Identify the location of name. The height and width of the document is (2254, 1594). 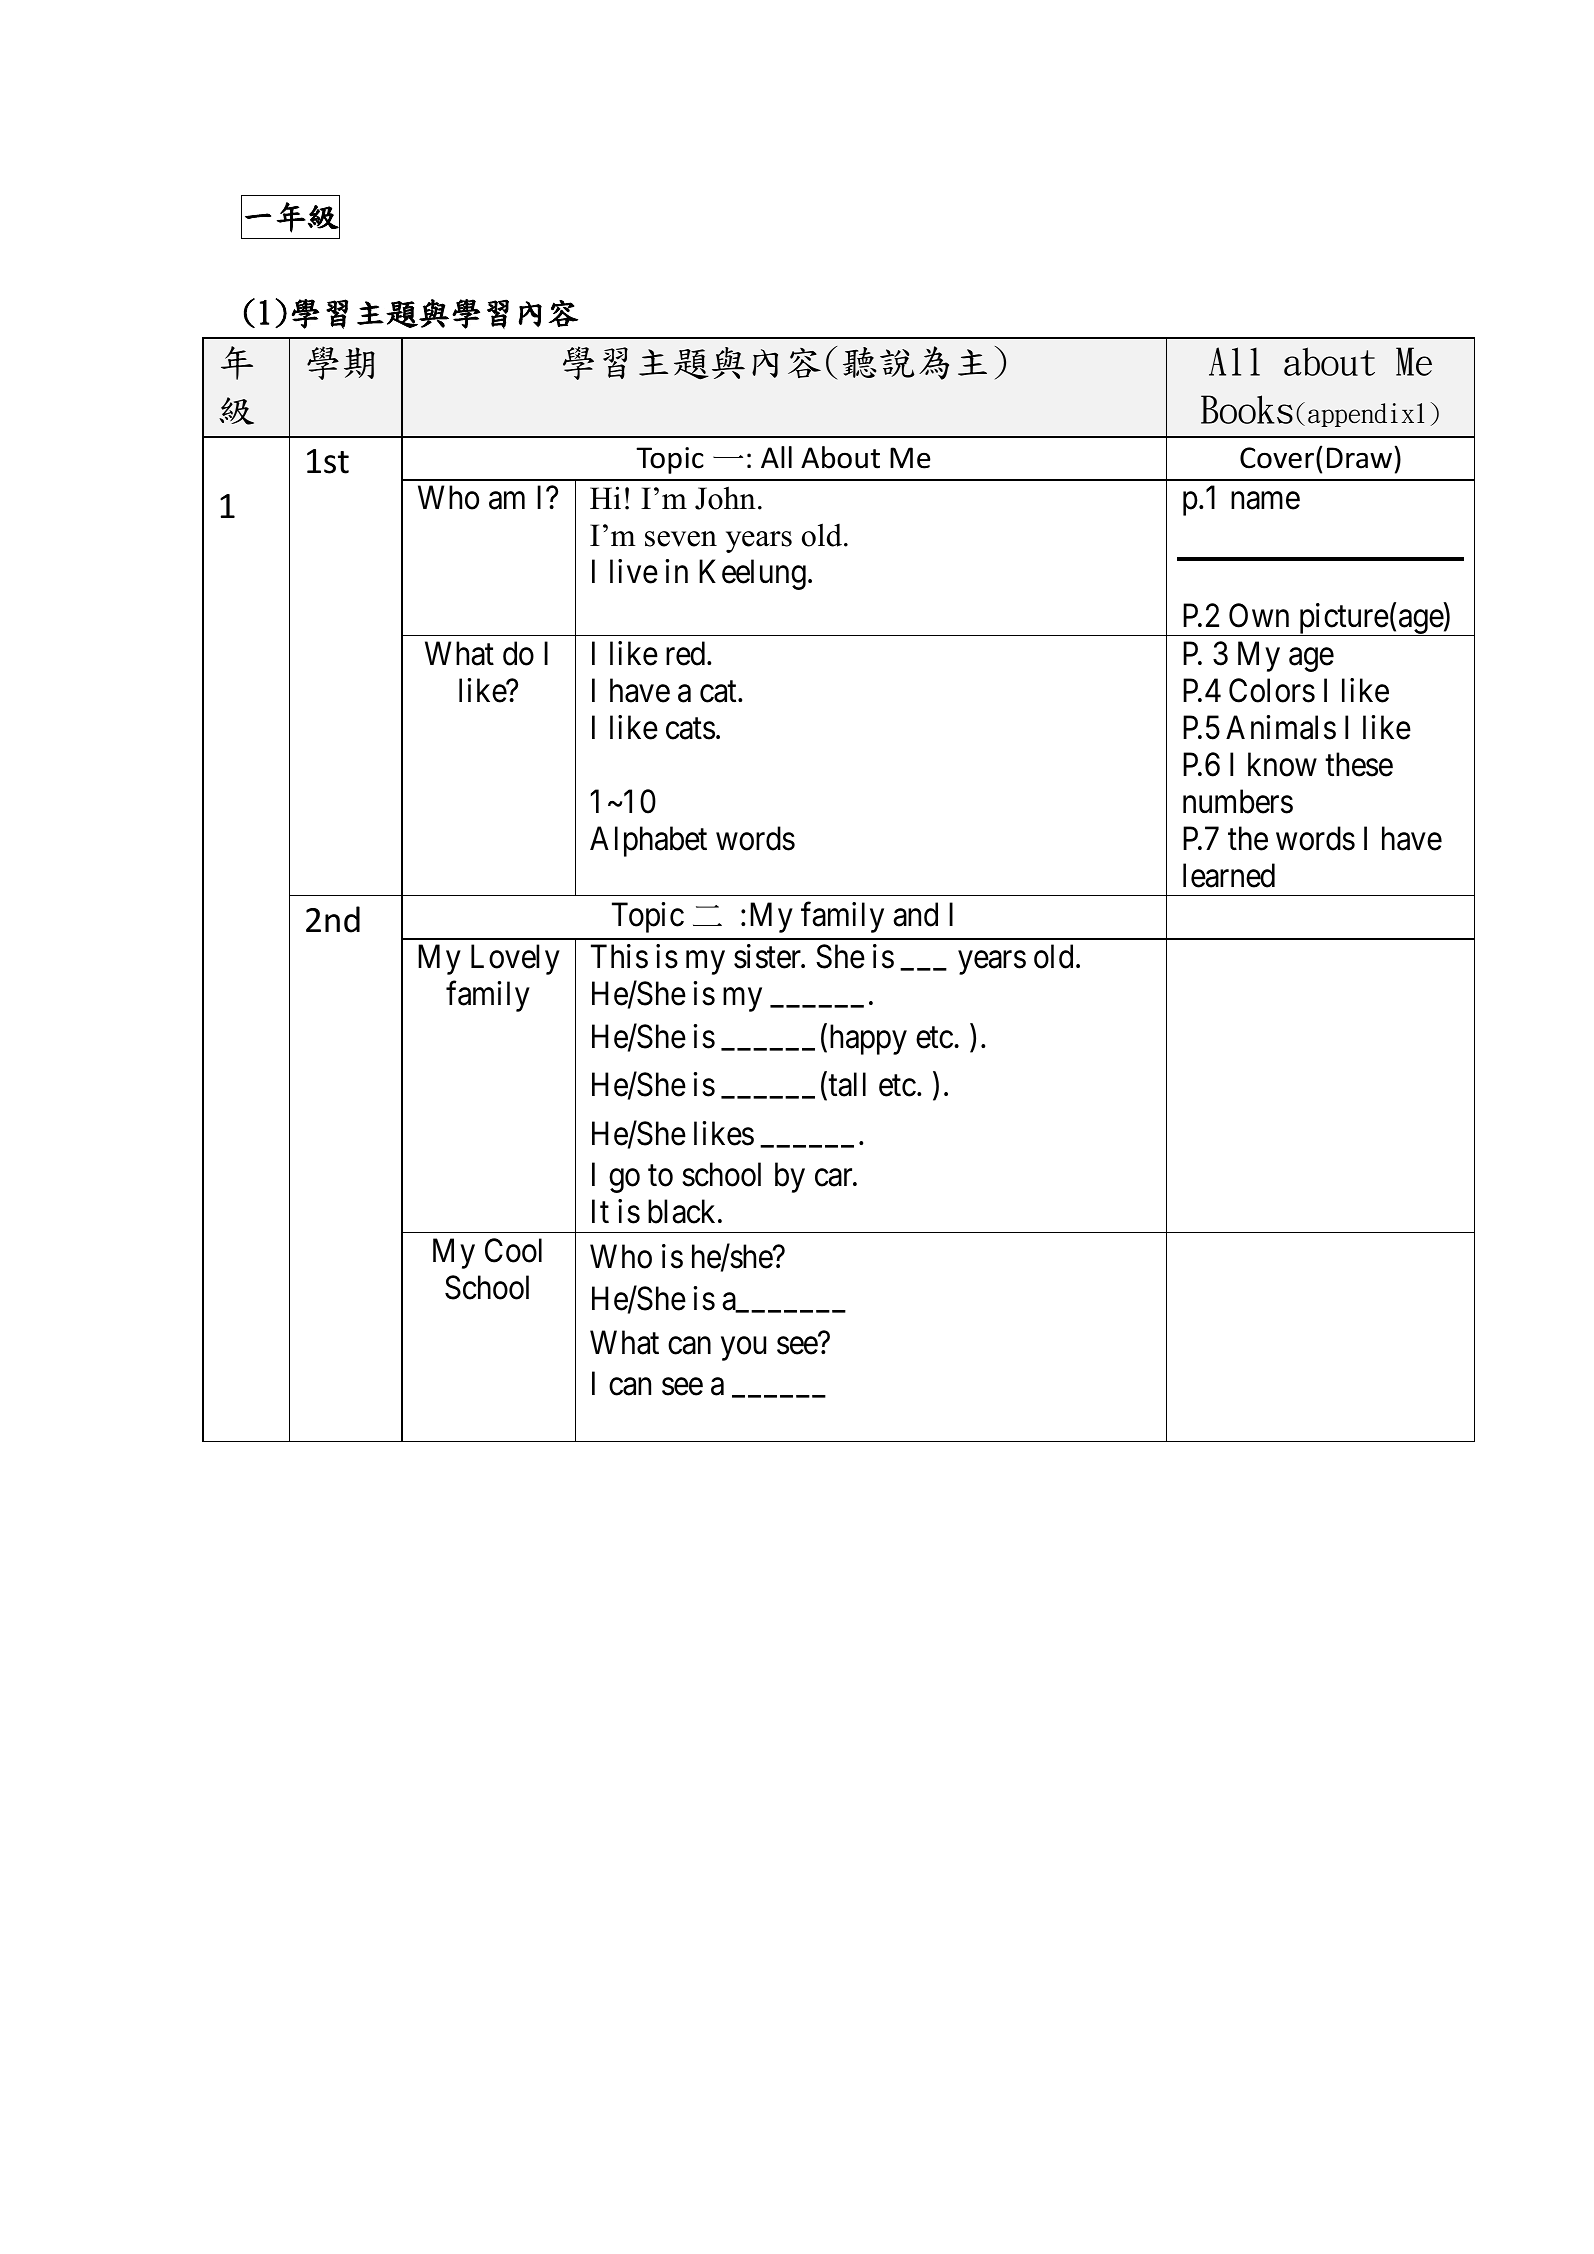
(1265, 501).
